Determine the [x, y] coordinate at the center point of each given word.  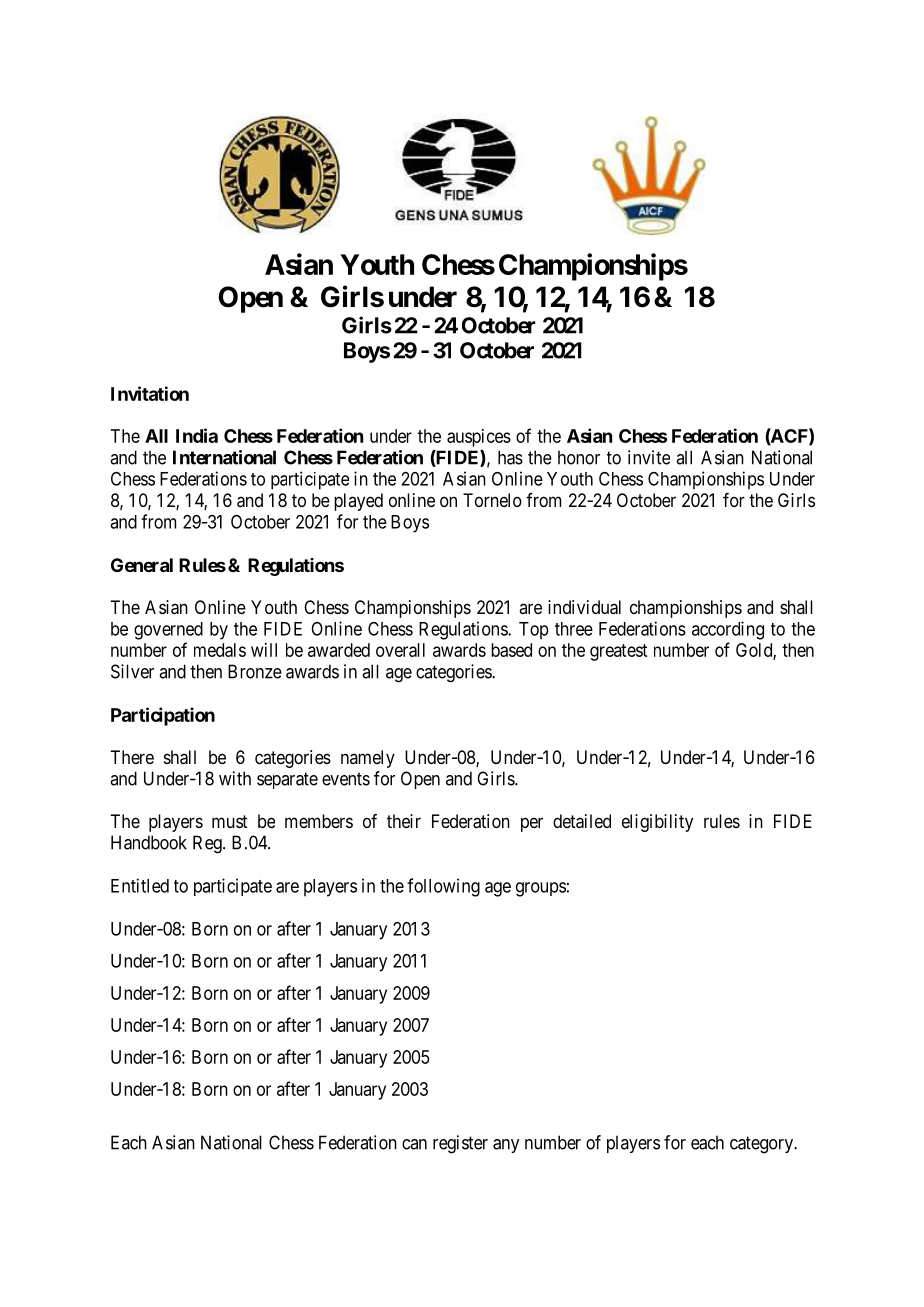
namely [368, 759]
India [197, 435]
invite [649, 457]
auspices [479, 438]
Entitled [140, 885]
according [728, 630]
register [460, 1144]
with [235, 778]
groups [541, 889]
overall [400, 650]
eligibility [657, 823]
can [414, 1144]
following [443, 887]
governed [168, 631]
